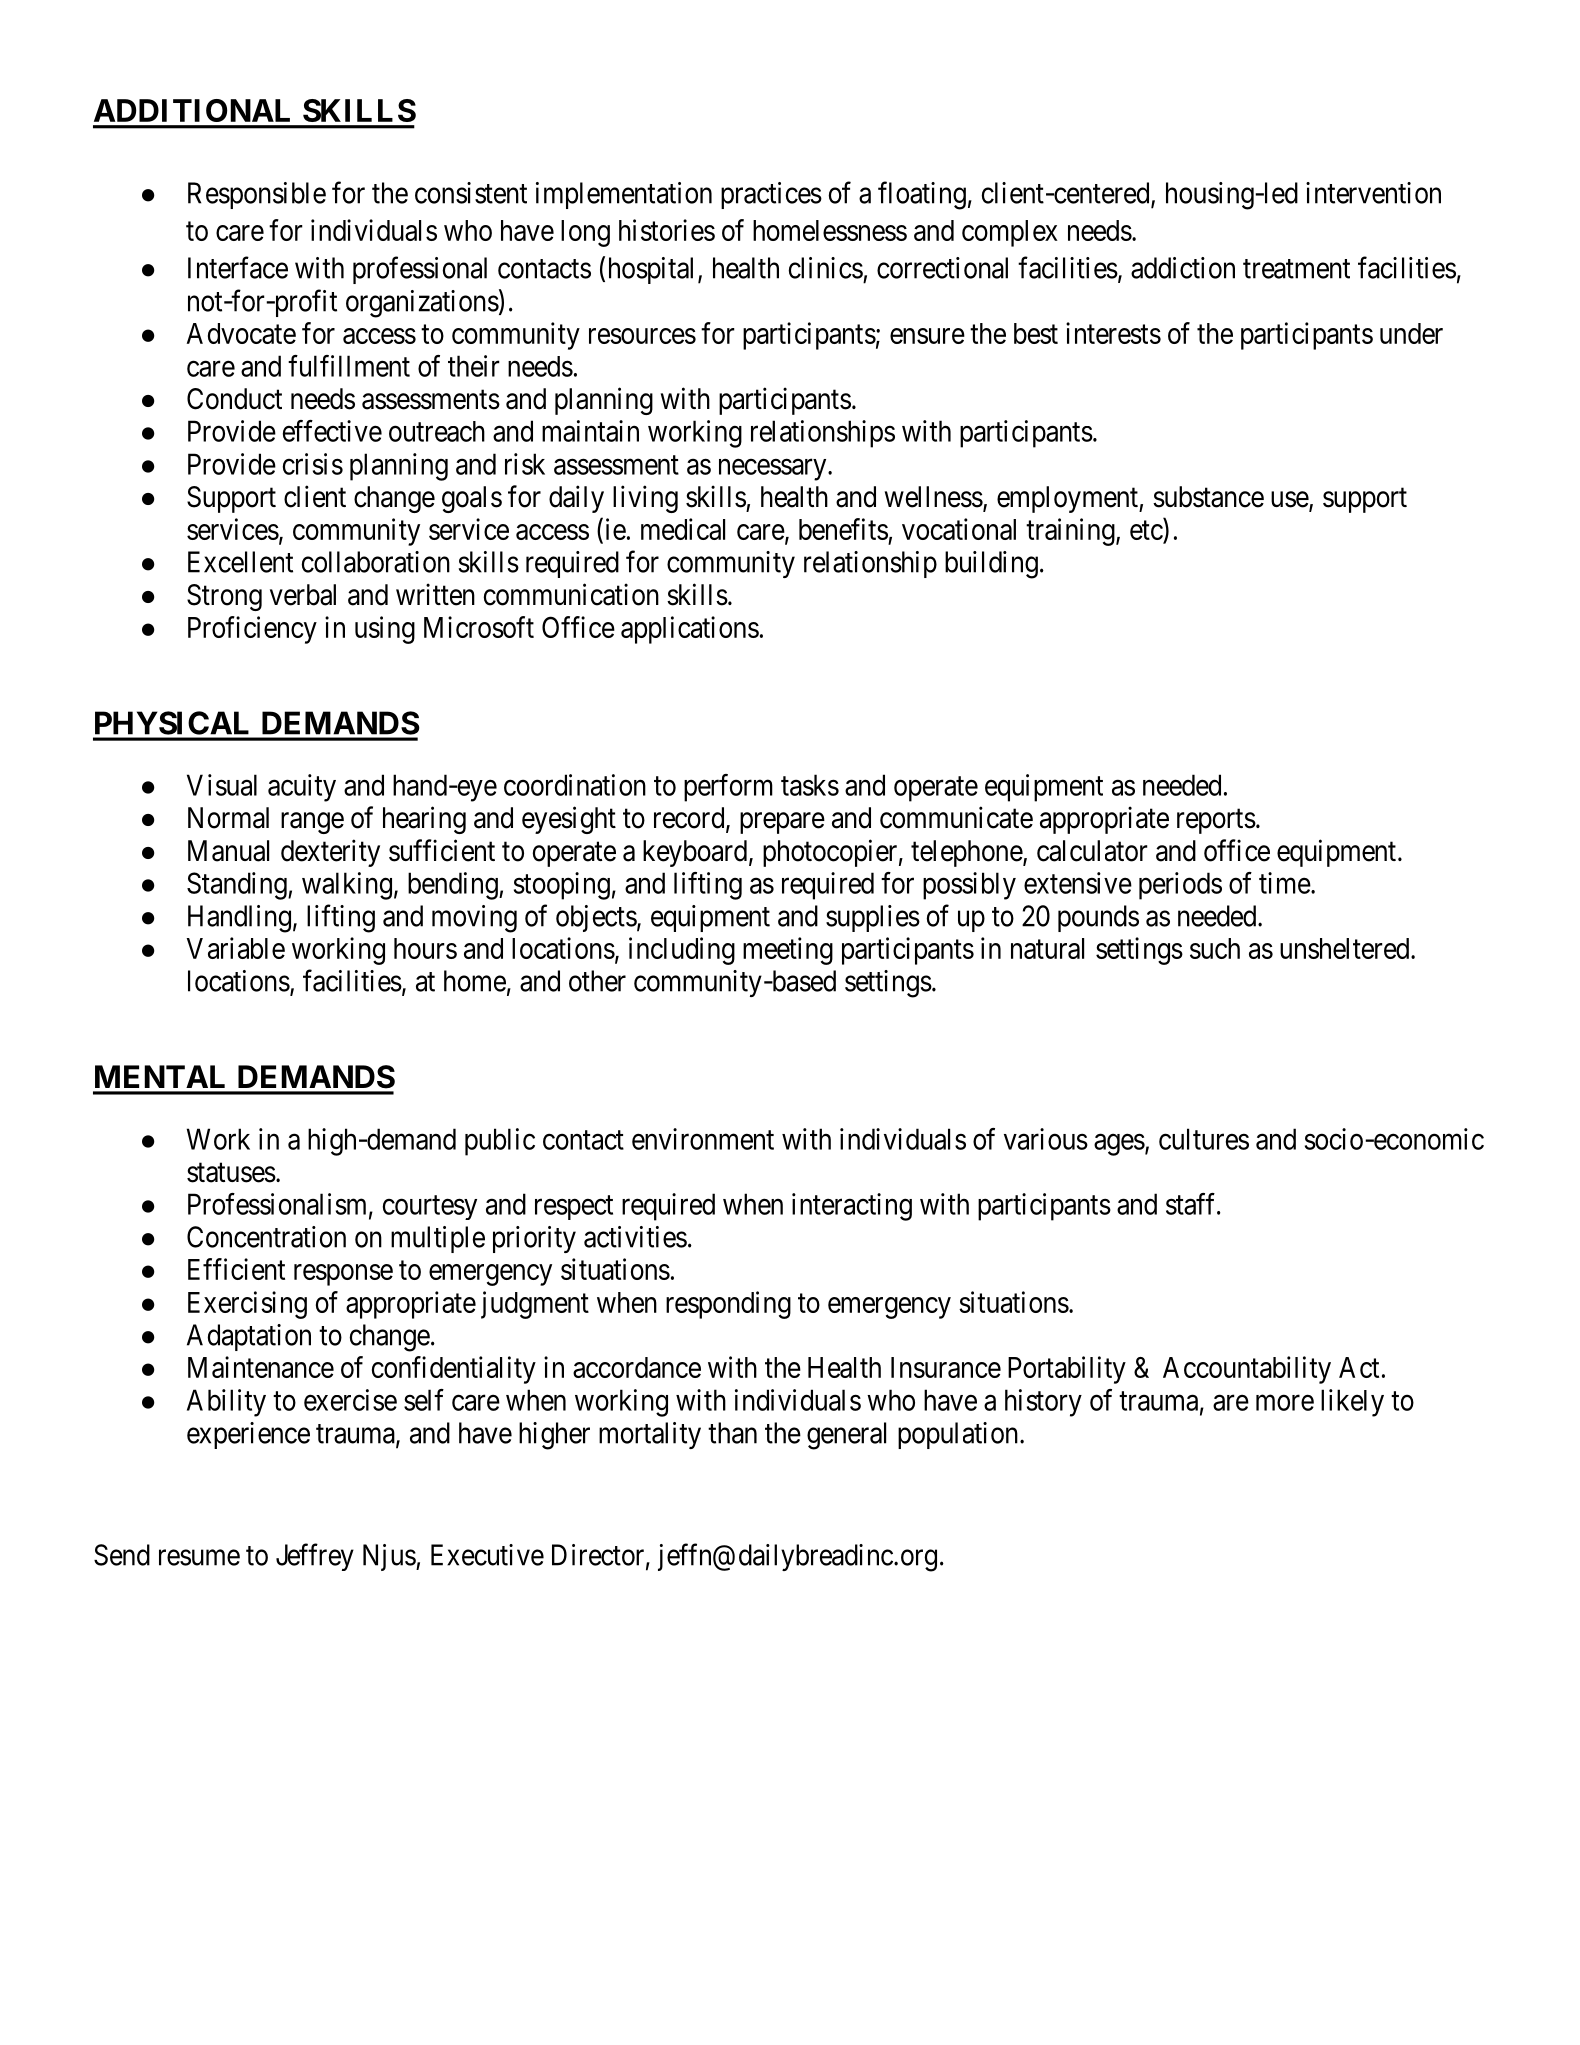 The width and height of the image is (1580, 2045). Describe the element at coordinates (1296, 269) in the image. I see `treatment` at that location.
